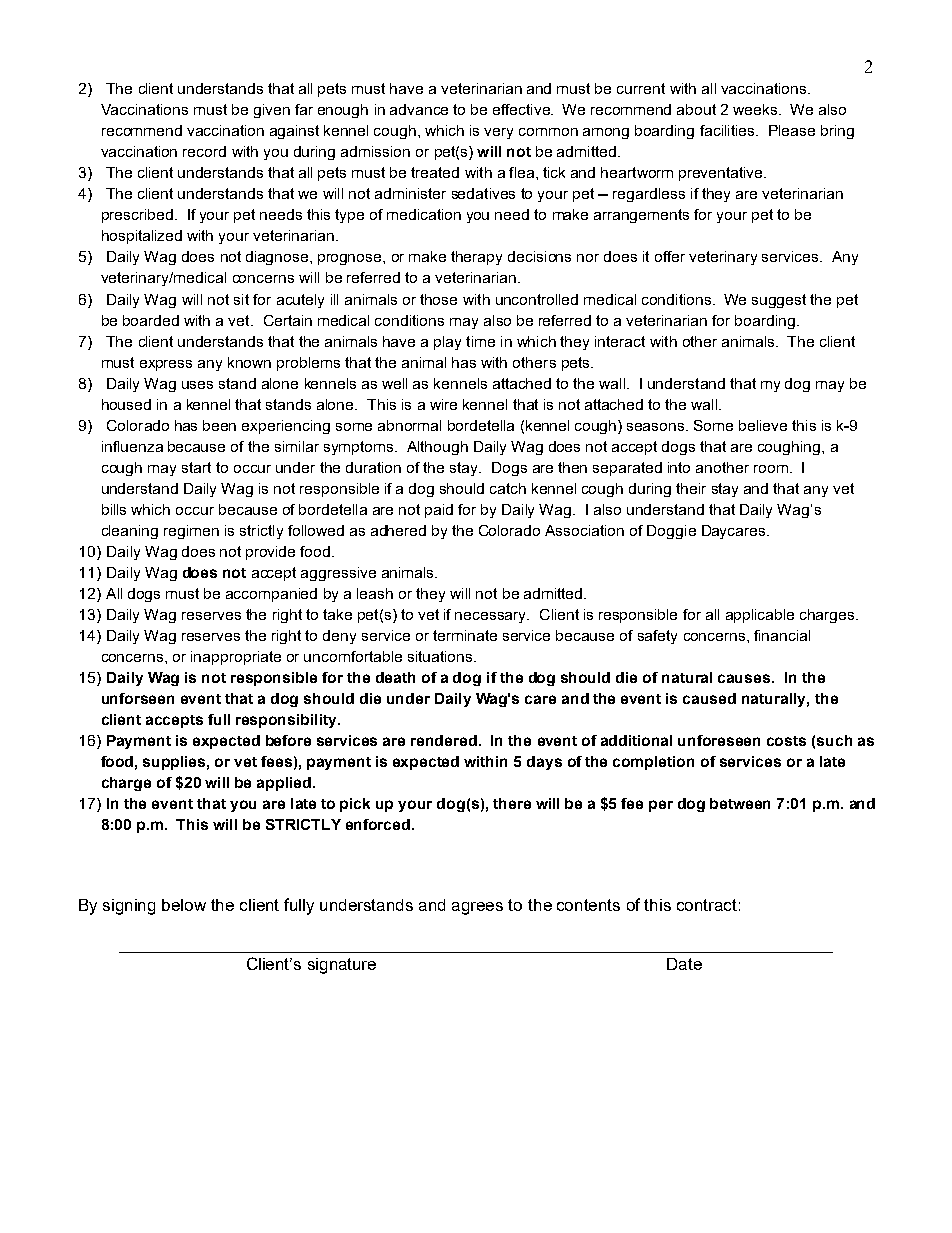 This screenshot has width=952, height=1233. I want to click on believe, so click(763, 425).
